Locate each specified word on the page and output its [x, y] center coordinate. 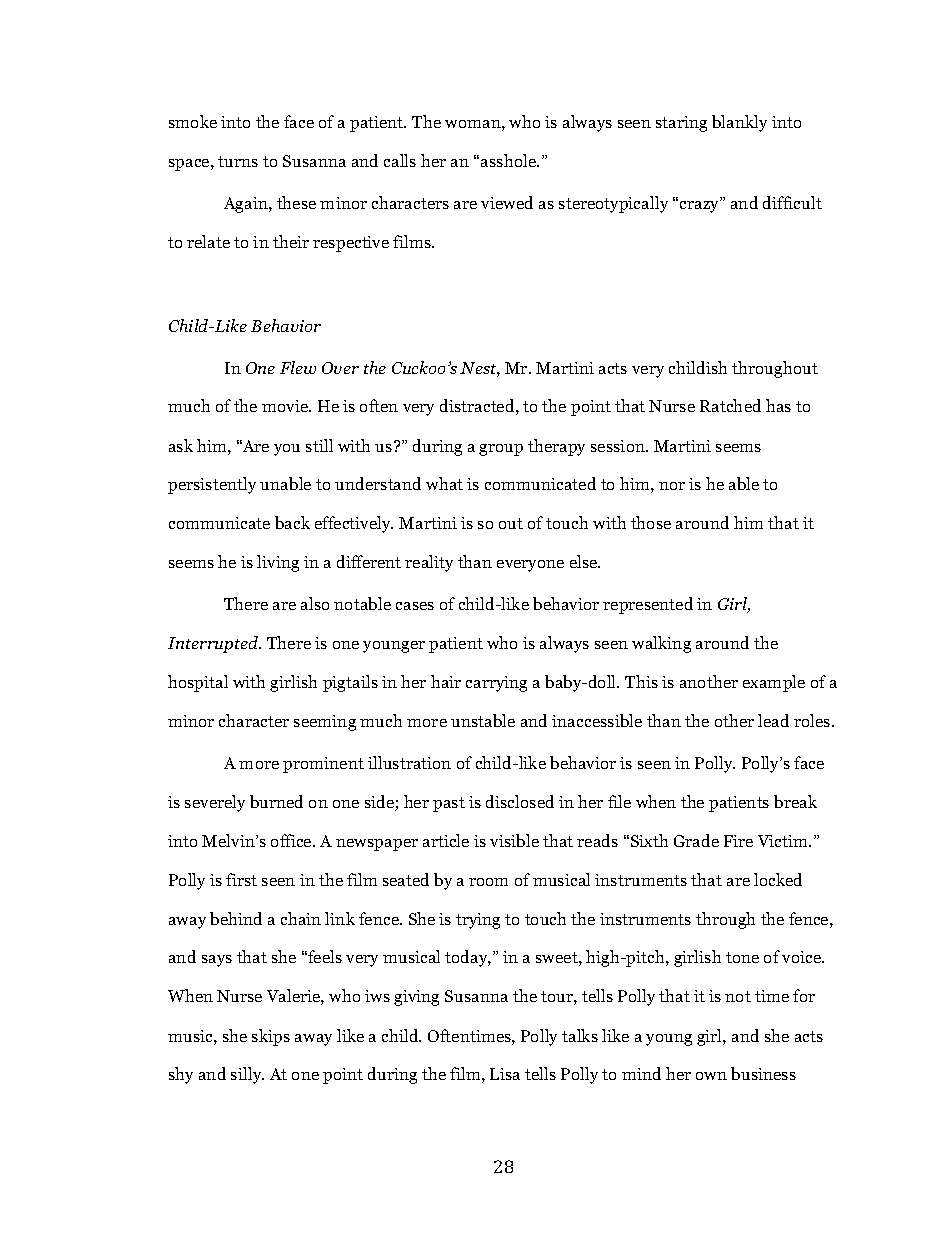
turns [238, 161]
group [501, 450]
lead [773, 720]
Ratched [730, 405]
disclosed [520, 801]
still [319, 445]
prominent [323, 765]
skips [271, 1037]
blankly [739, 123]
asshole [509, 160]
